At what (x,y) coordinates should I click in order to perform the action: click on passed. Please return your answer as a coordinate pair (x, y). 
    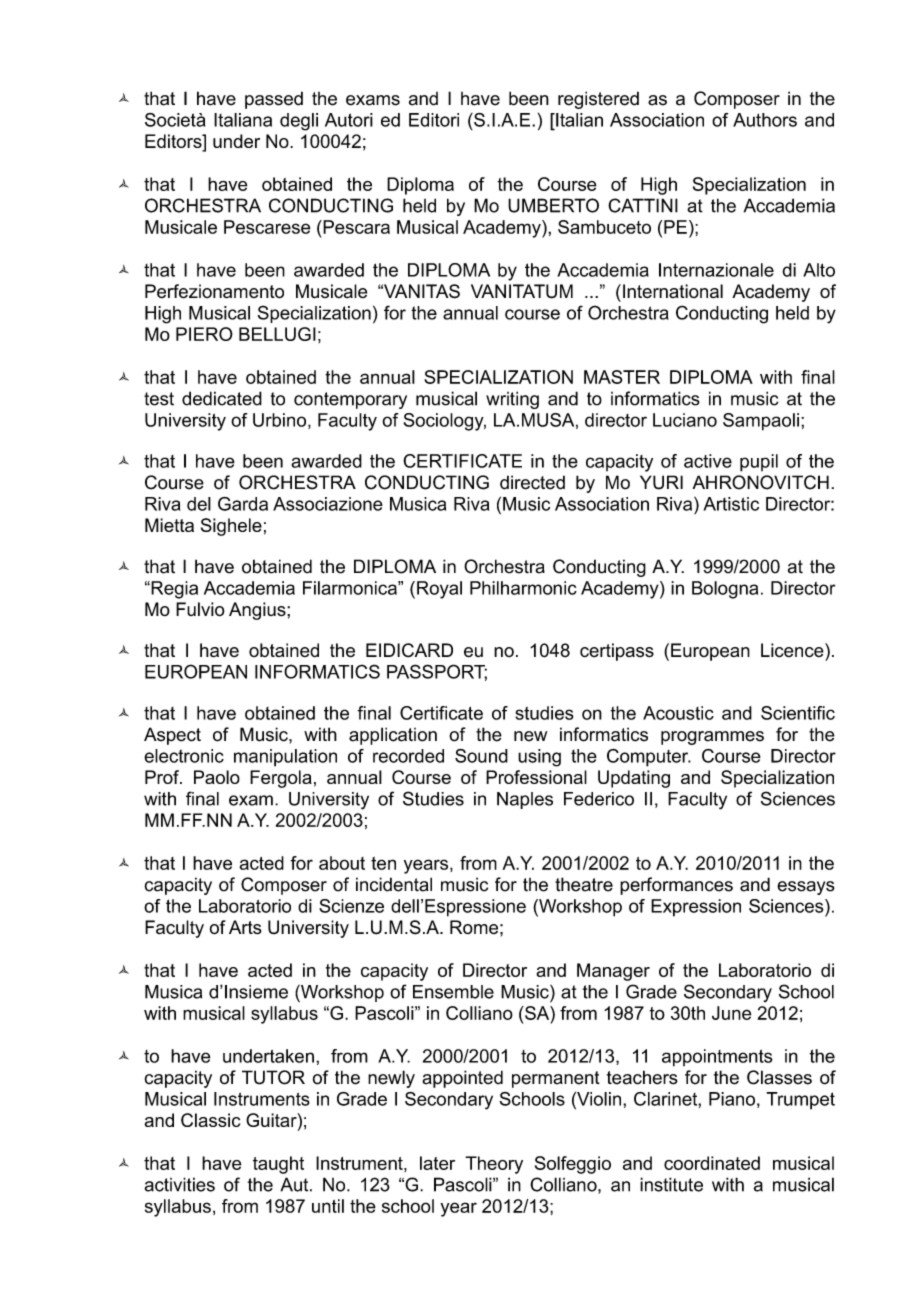
    Looking at the image, I should click on (274, 100).
